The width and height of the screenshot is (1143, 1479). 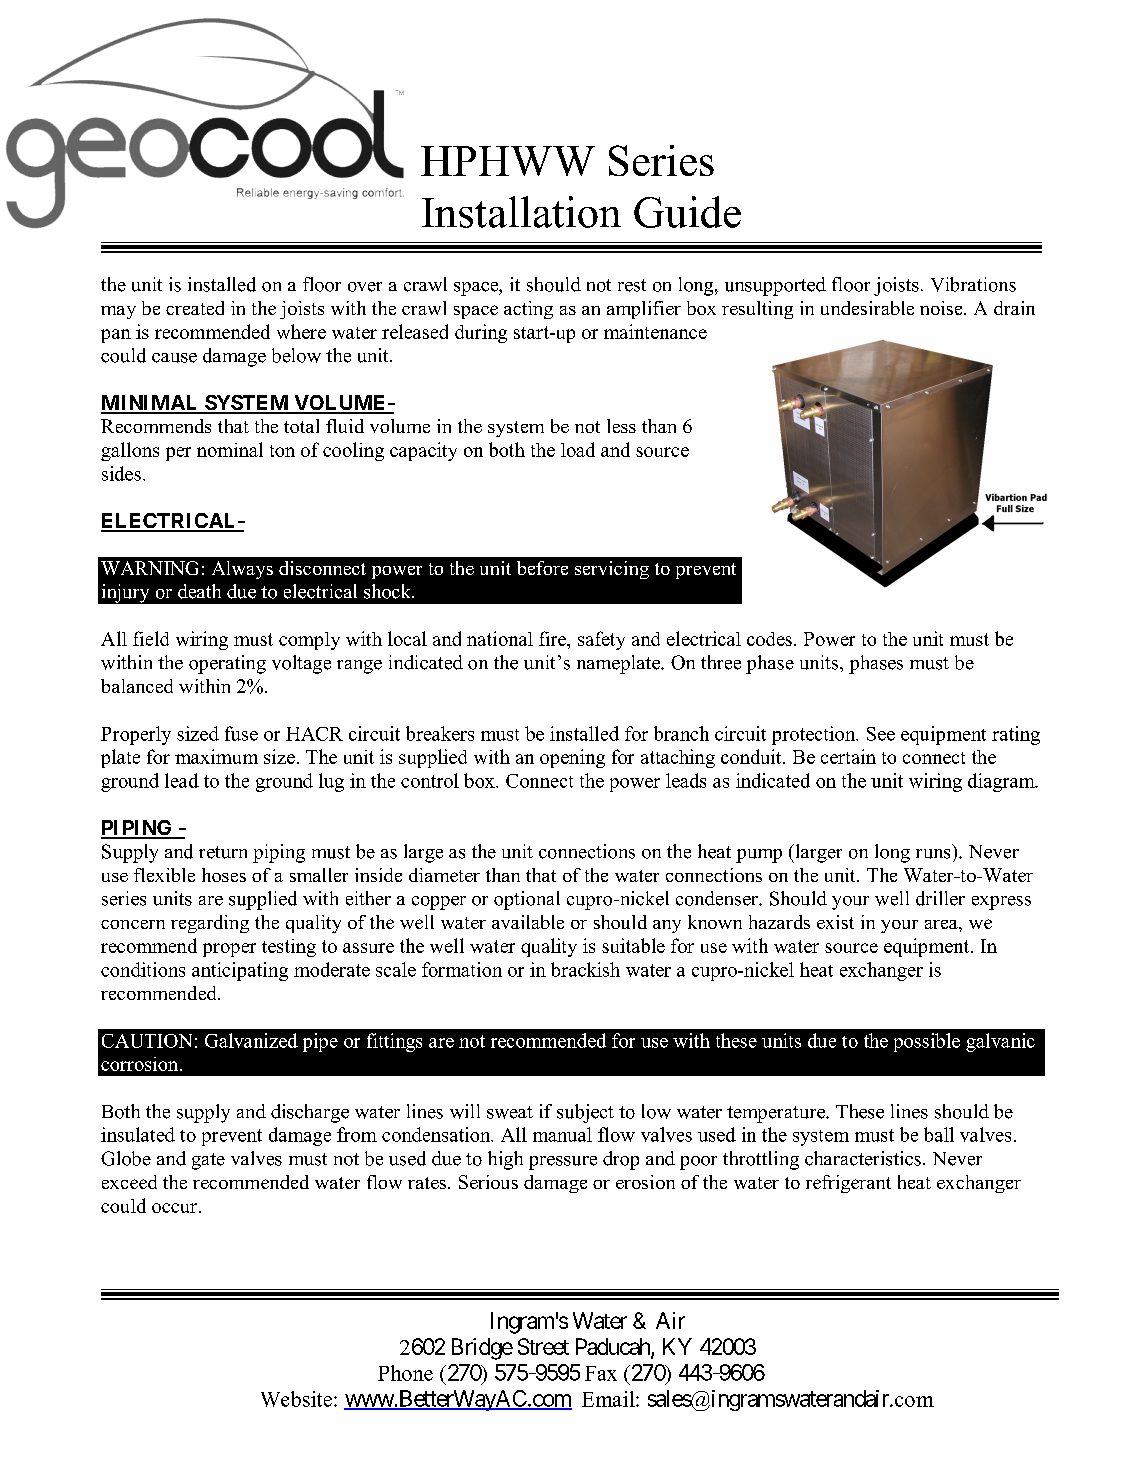 What do you see at coordinates (296, 1399) in the screenshot?
I see `Website` at bounding box center [296, 1399].
